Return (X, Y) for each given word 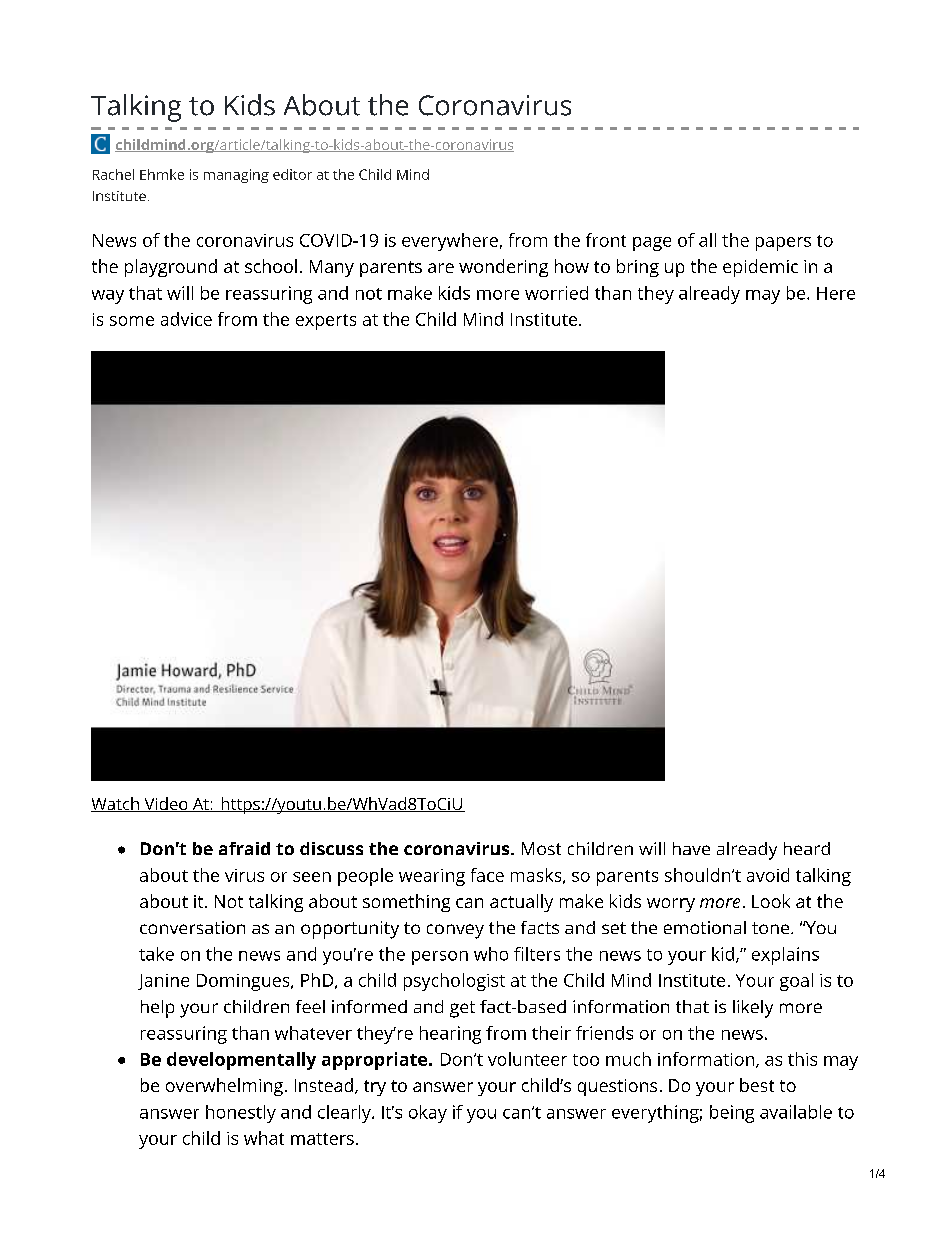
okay (428, 1114)
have (691, 848)
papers (783, 244)
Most (541, 848)
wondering (503, 268)
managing (236, 176)
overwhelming (224, 1087)
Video (166, 804)
